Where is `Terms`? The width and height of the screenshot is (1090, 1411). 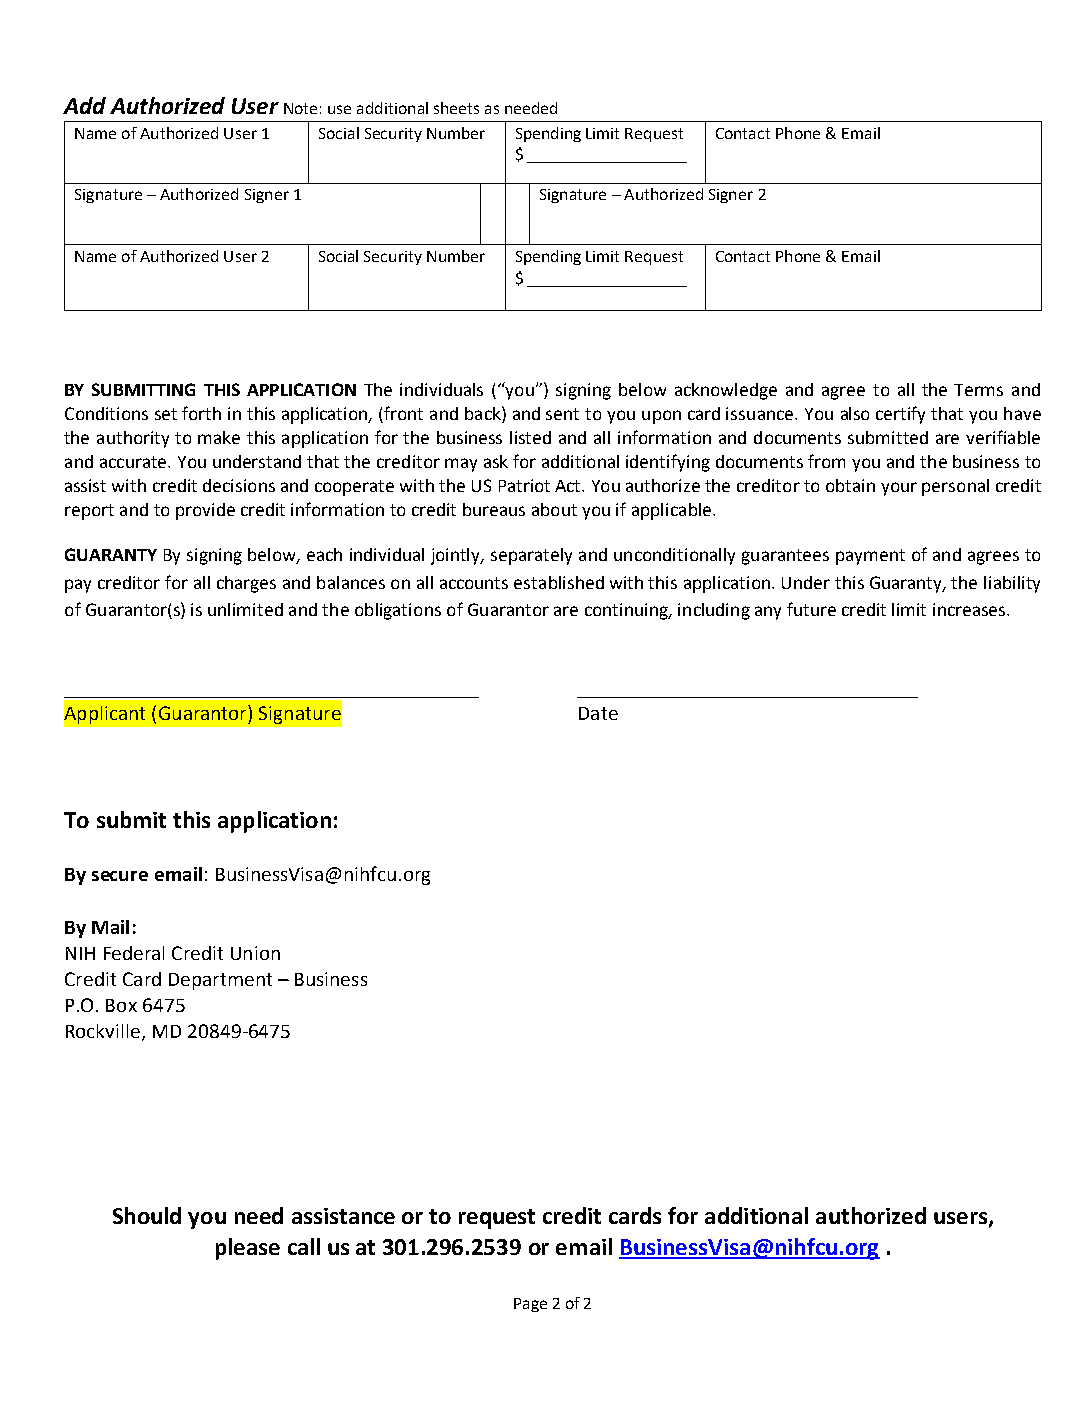
Terms is located at coordinates (978, 390).
